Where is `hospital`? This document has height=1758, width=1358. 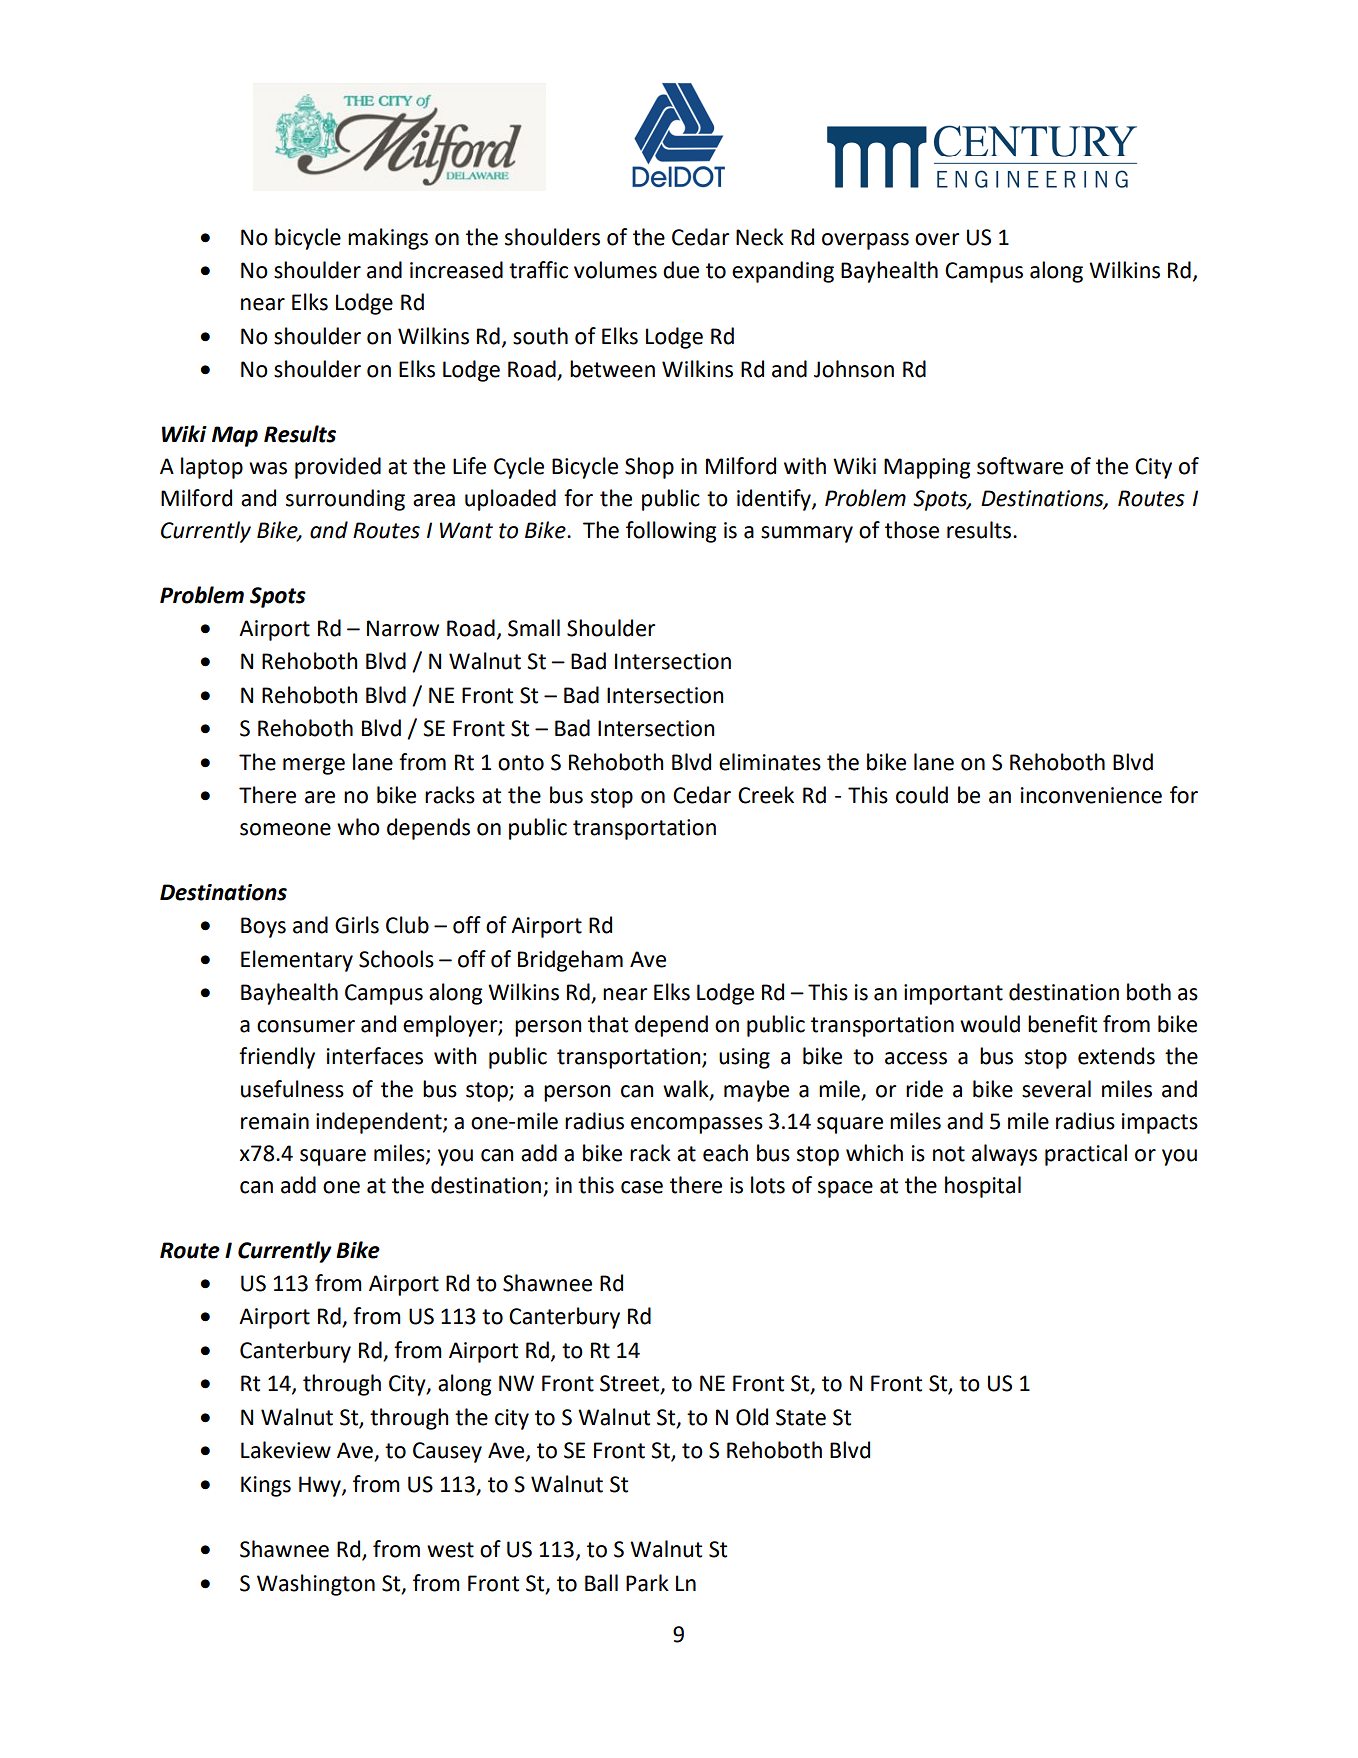 hospital is located at coordinates (983, 1187).
